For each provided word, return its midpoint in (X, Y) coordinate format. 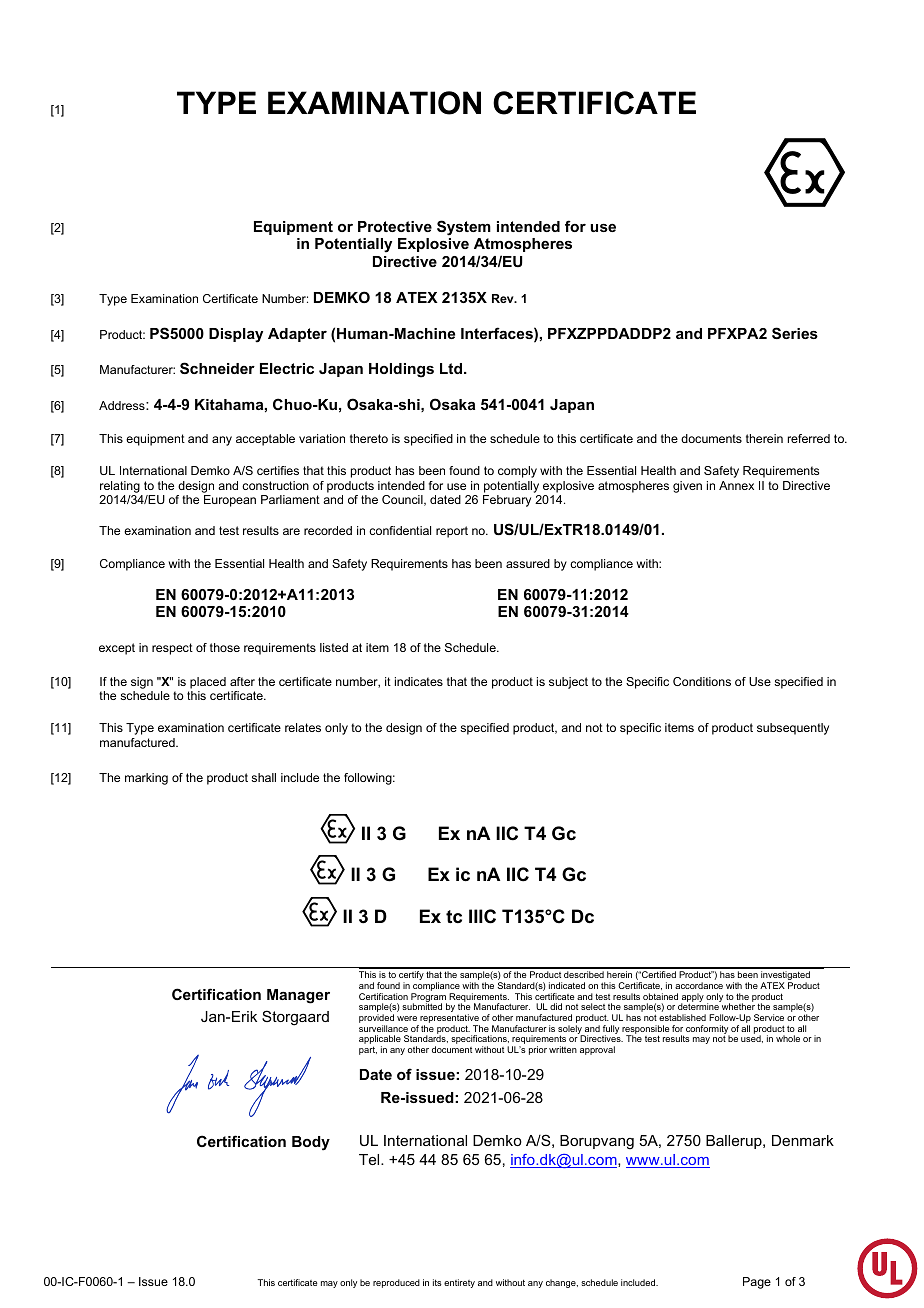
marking (146, 779)
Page (757, 1283)
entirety (459, 1283)
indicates (419, 681)
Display (236, 335)
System (464, 228)
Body (311, 1143)
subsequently (793, 729)
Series (795, 333)
